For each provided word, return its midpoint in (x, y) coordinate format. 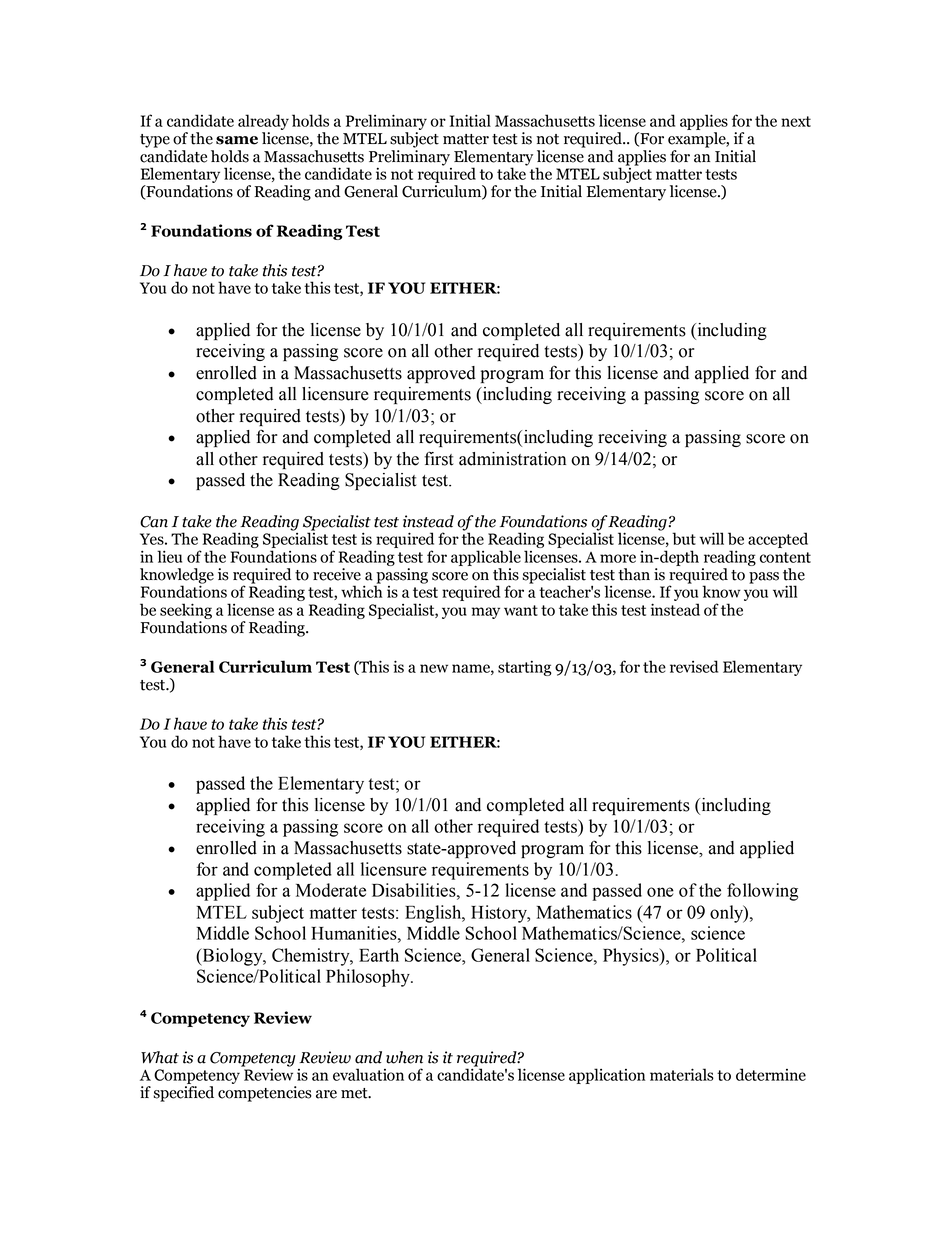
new (434, 668)
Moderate (331, 890)
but (684, 538)
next (796, 121)
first (439, 458)
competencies (265, 1094)
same (237, 140)
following (762, 892)
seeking (186, 611)
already (263, 122)
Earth (379, 955)
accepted (778, 540)
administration (512, 459)
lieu (169, 556)
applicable (486, 558)
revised (694, 666)
